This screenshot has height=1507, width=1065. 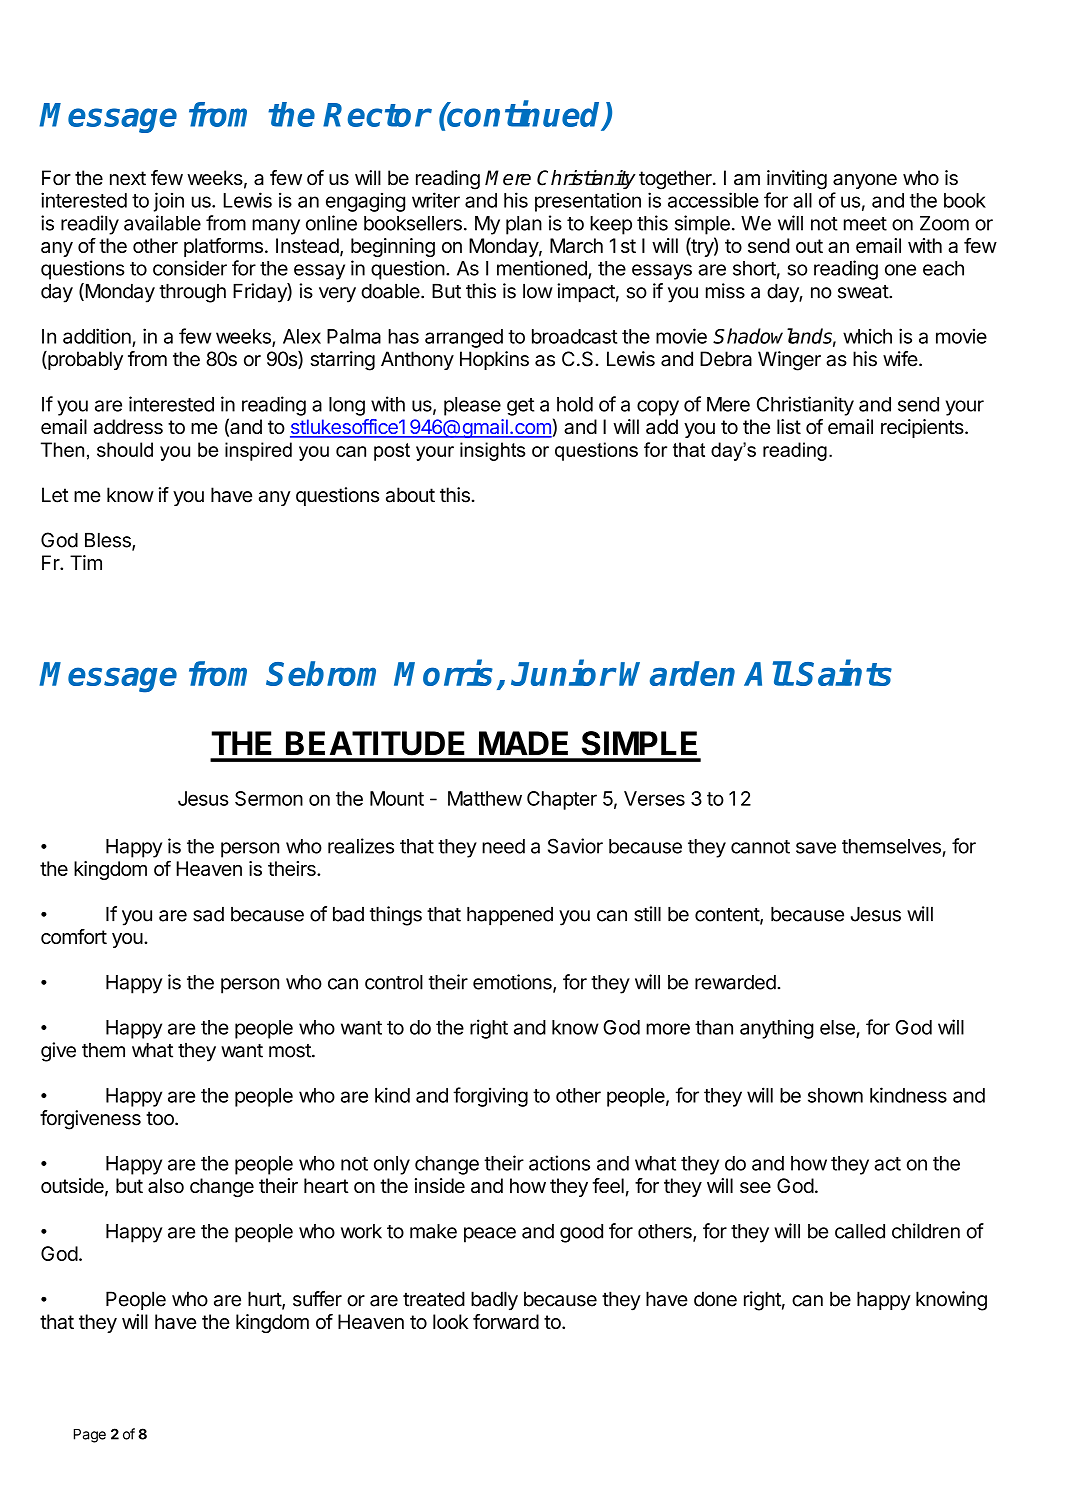 I want to click on Page, so click(x=90, y=1436).
